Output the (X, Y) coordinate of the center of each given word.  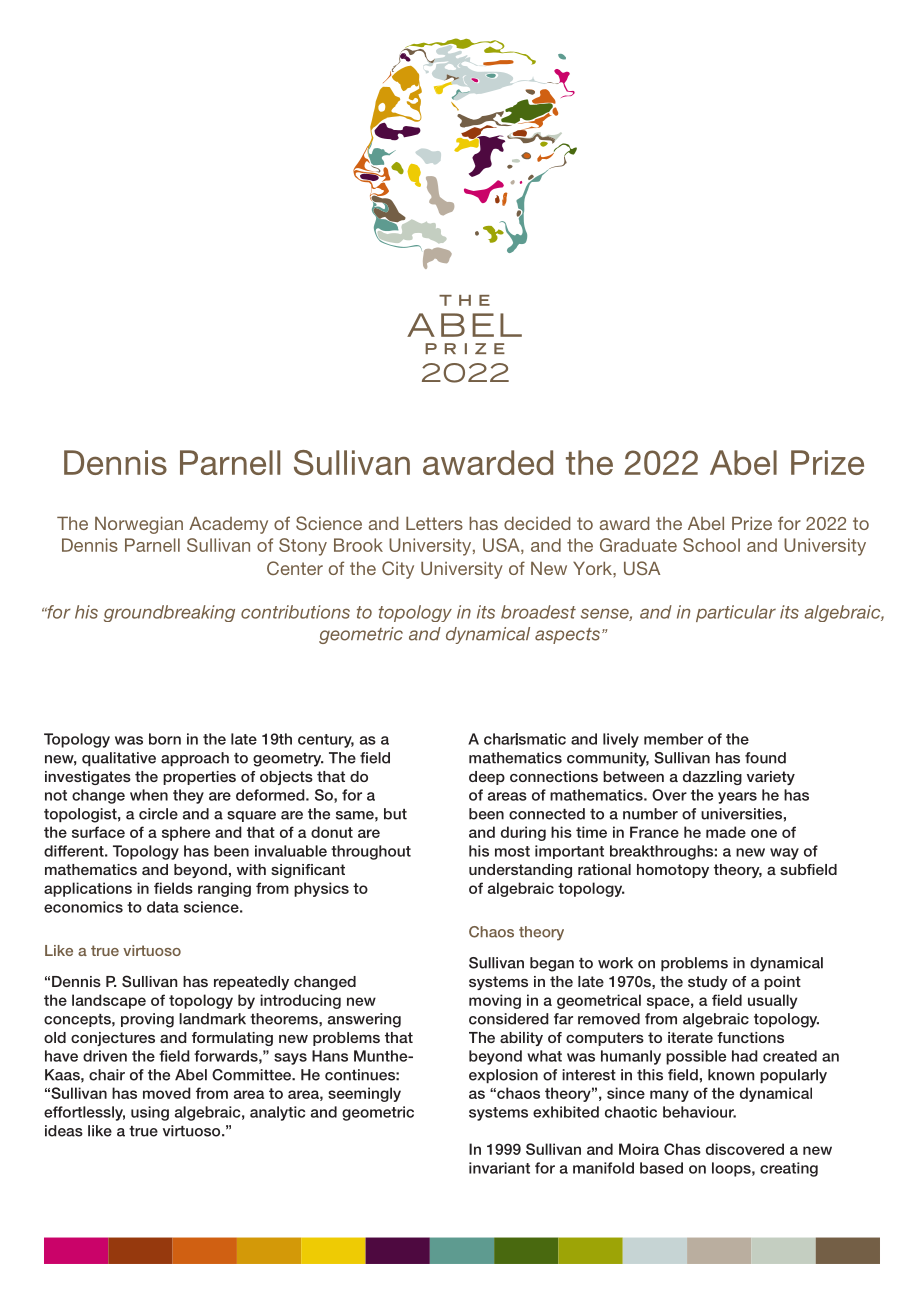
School (711, 545)
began (552, 964)
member (673, 739)
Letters (434, 523)
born (165, 739)
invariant (499, 1168)
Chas (682, 1149)
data (163, 907)
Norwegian (139, 525)
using (150, 1113)
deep (487, 778)
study (708, 983)
